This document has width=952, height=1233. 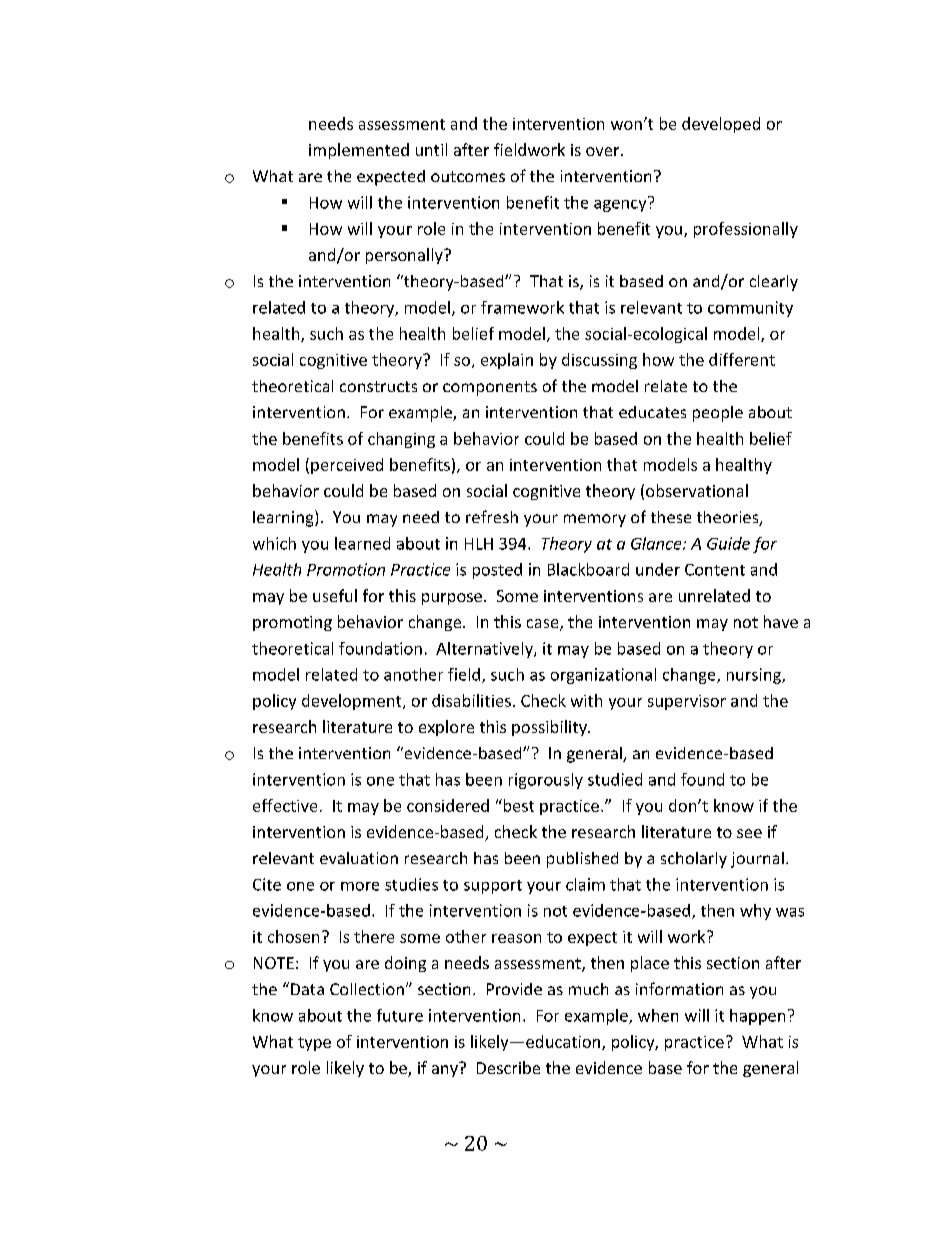 What do you see at coordinates (715, 570) in the document?
I see `Content` at bounding box center [715, 570].
